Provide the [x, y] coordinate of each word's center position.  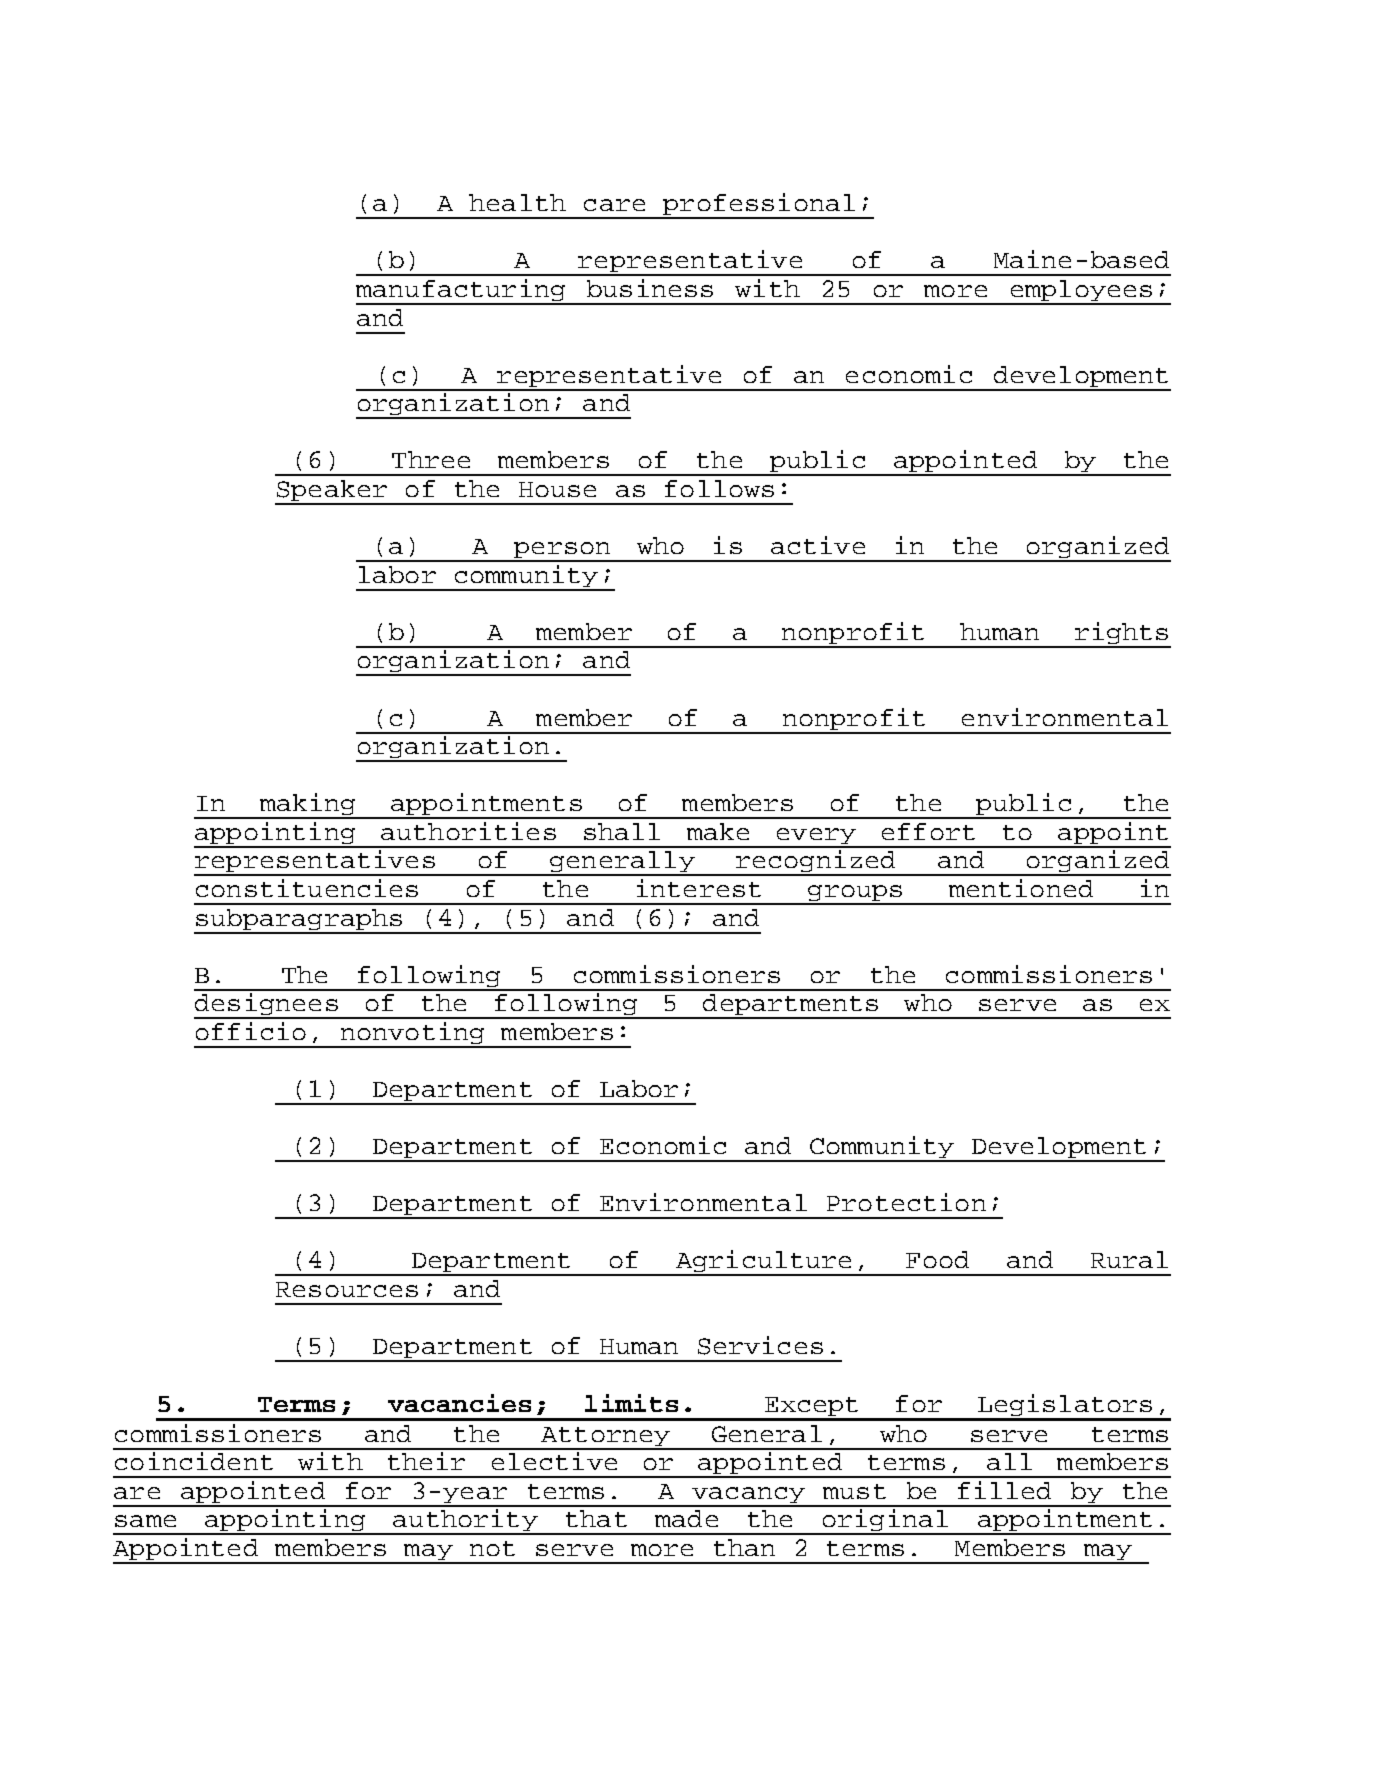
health [517, 202]
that [596, 1518]
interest [699, 888]
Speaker [332, 492]
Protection [906, 1202]
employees [1081, 292]
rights [1121, 634]
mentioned [1021, 888]
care [614, 205]
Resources [347, 1289]
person [562, 551]
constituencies [307, 888]
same [145, 1521]
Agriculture [764, 1262]
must [854, 1491]
